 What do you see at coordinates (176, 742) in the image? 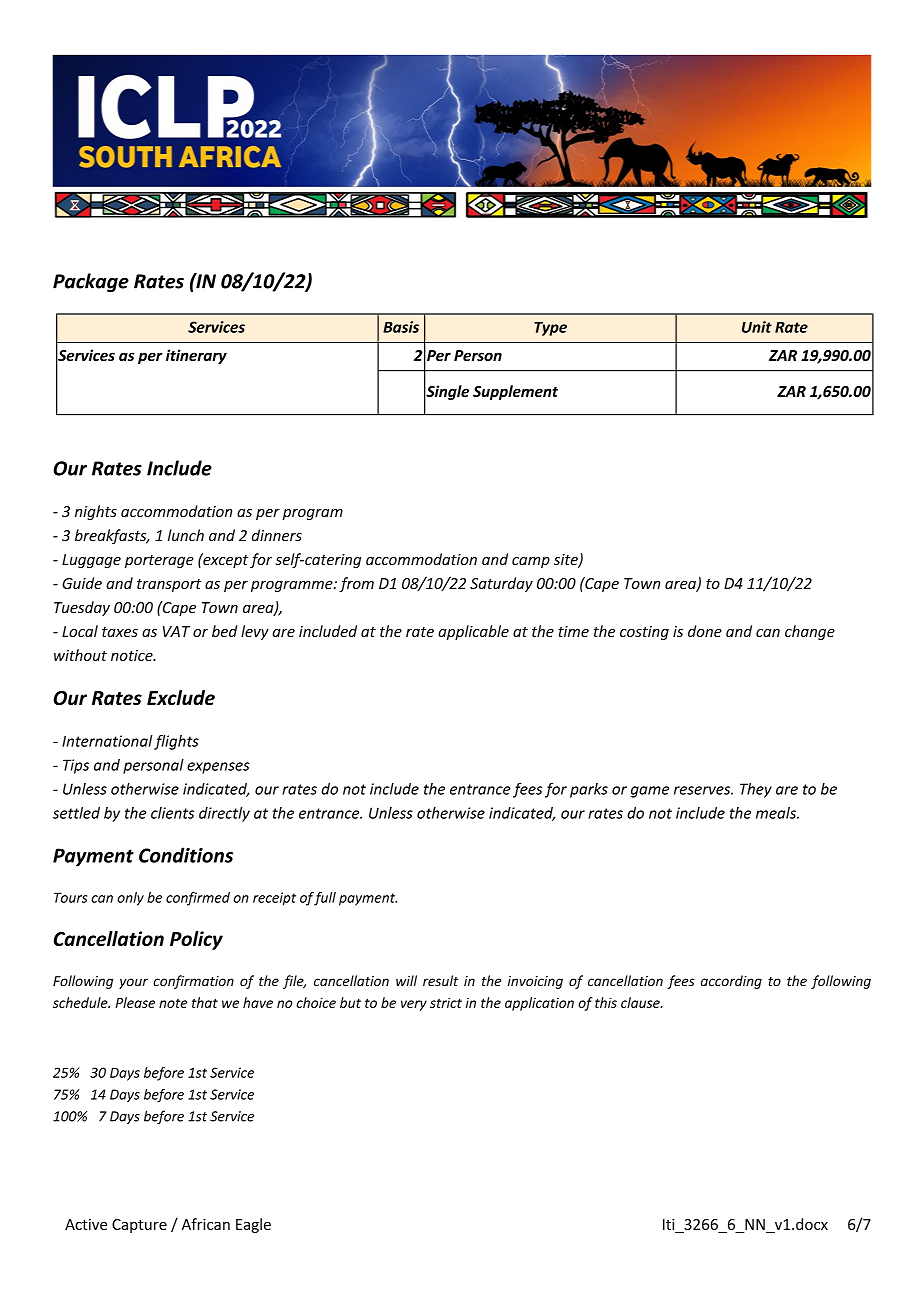
I see `flights` at bounding box center [176, 742].
